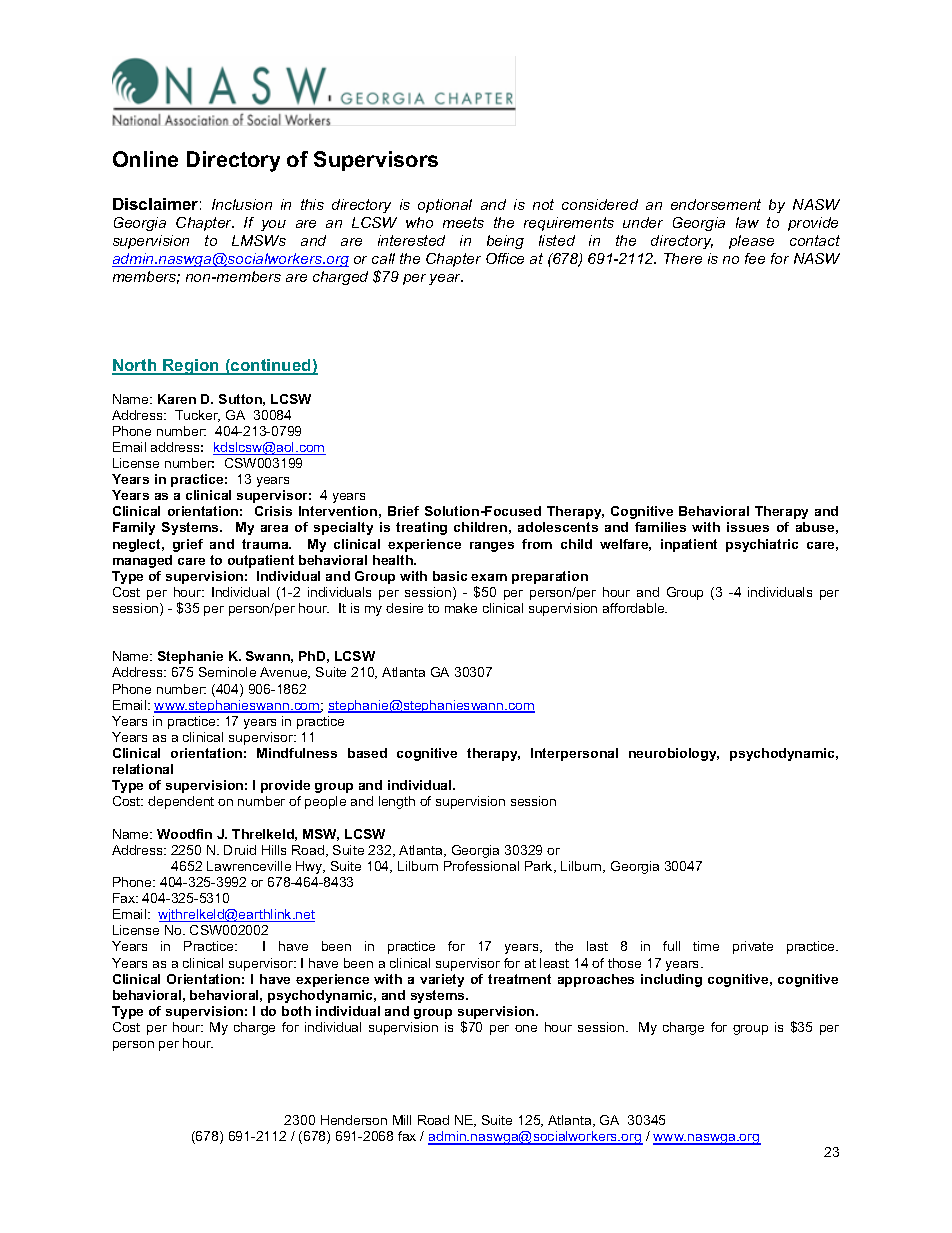 This screenshot has width=952, height=1233. What do you see at coordinates (421, 528) in the screenshot?
I see `treating` at bounding box center [421, 528].
